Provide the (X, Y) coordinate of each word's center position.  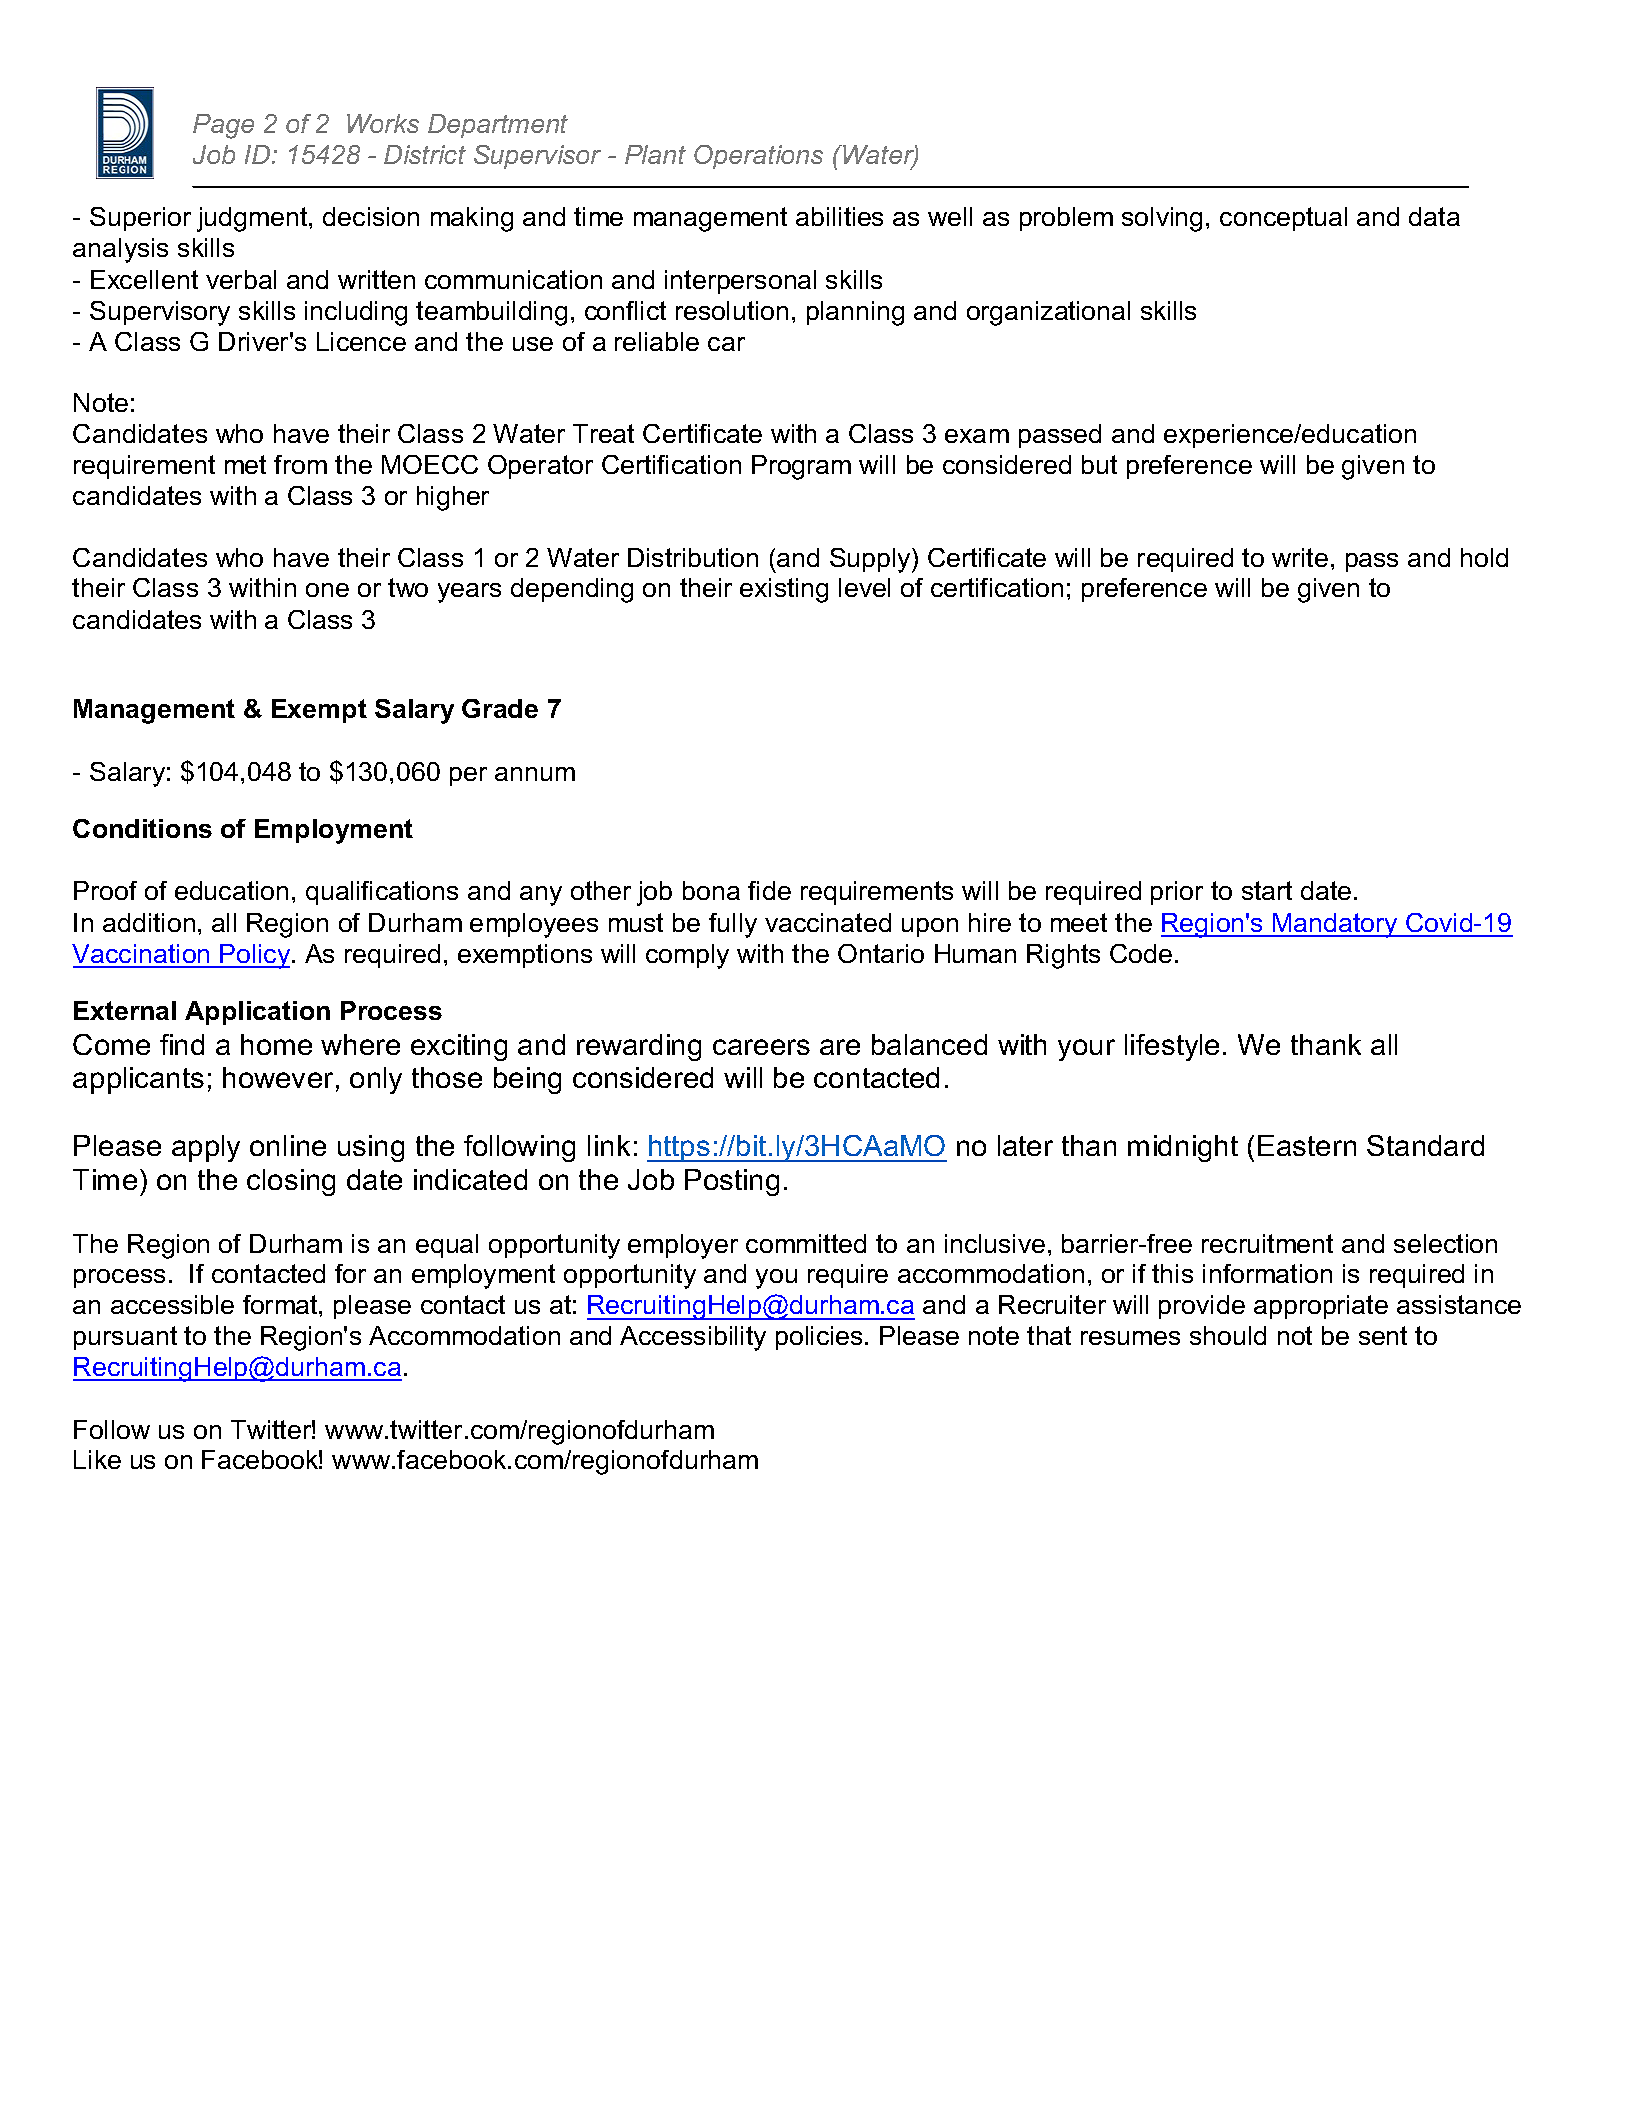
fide (769, 890)
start (1267, 890)
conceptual (1283, 219)
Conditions (142, 828)
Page (223, 126)
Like (97, 1459)
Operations (758, 157)
